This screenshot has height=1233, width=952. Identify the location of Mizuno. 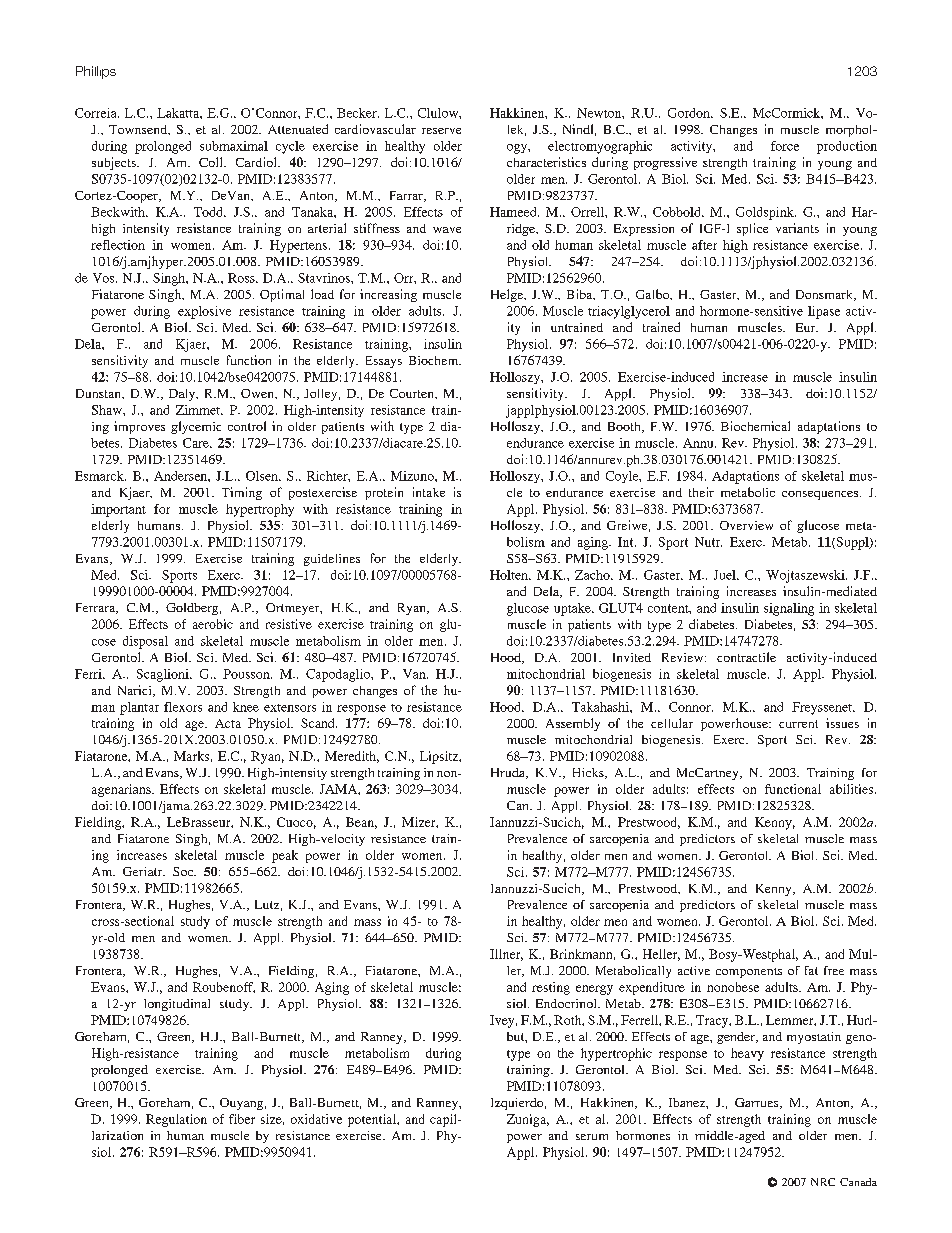
(413, 476).
